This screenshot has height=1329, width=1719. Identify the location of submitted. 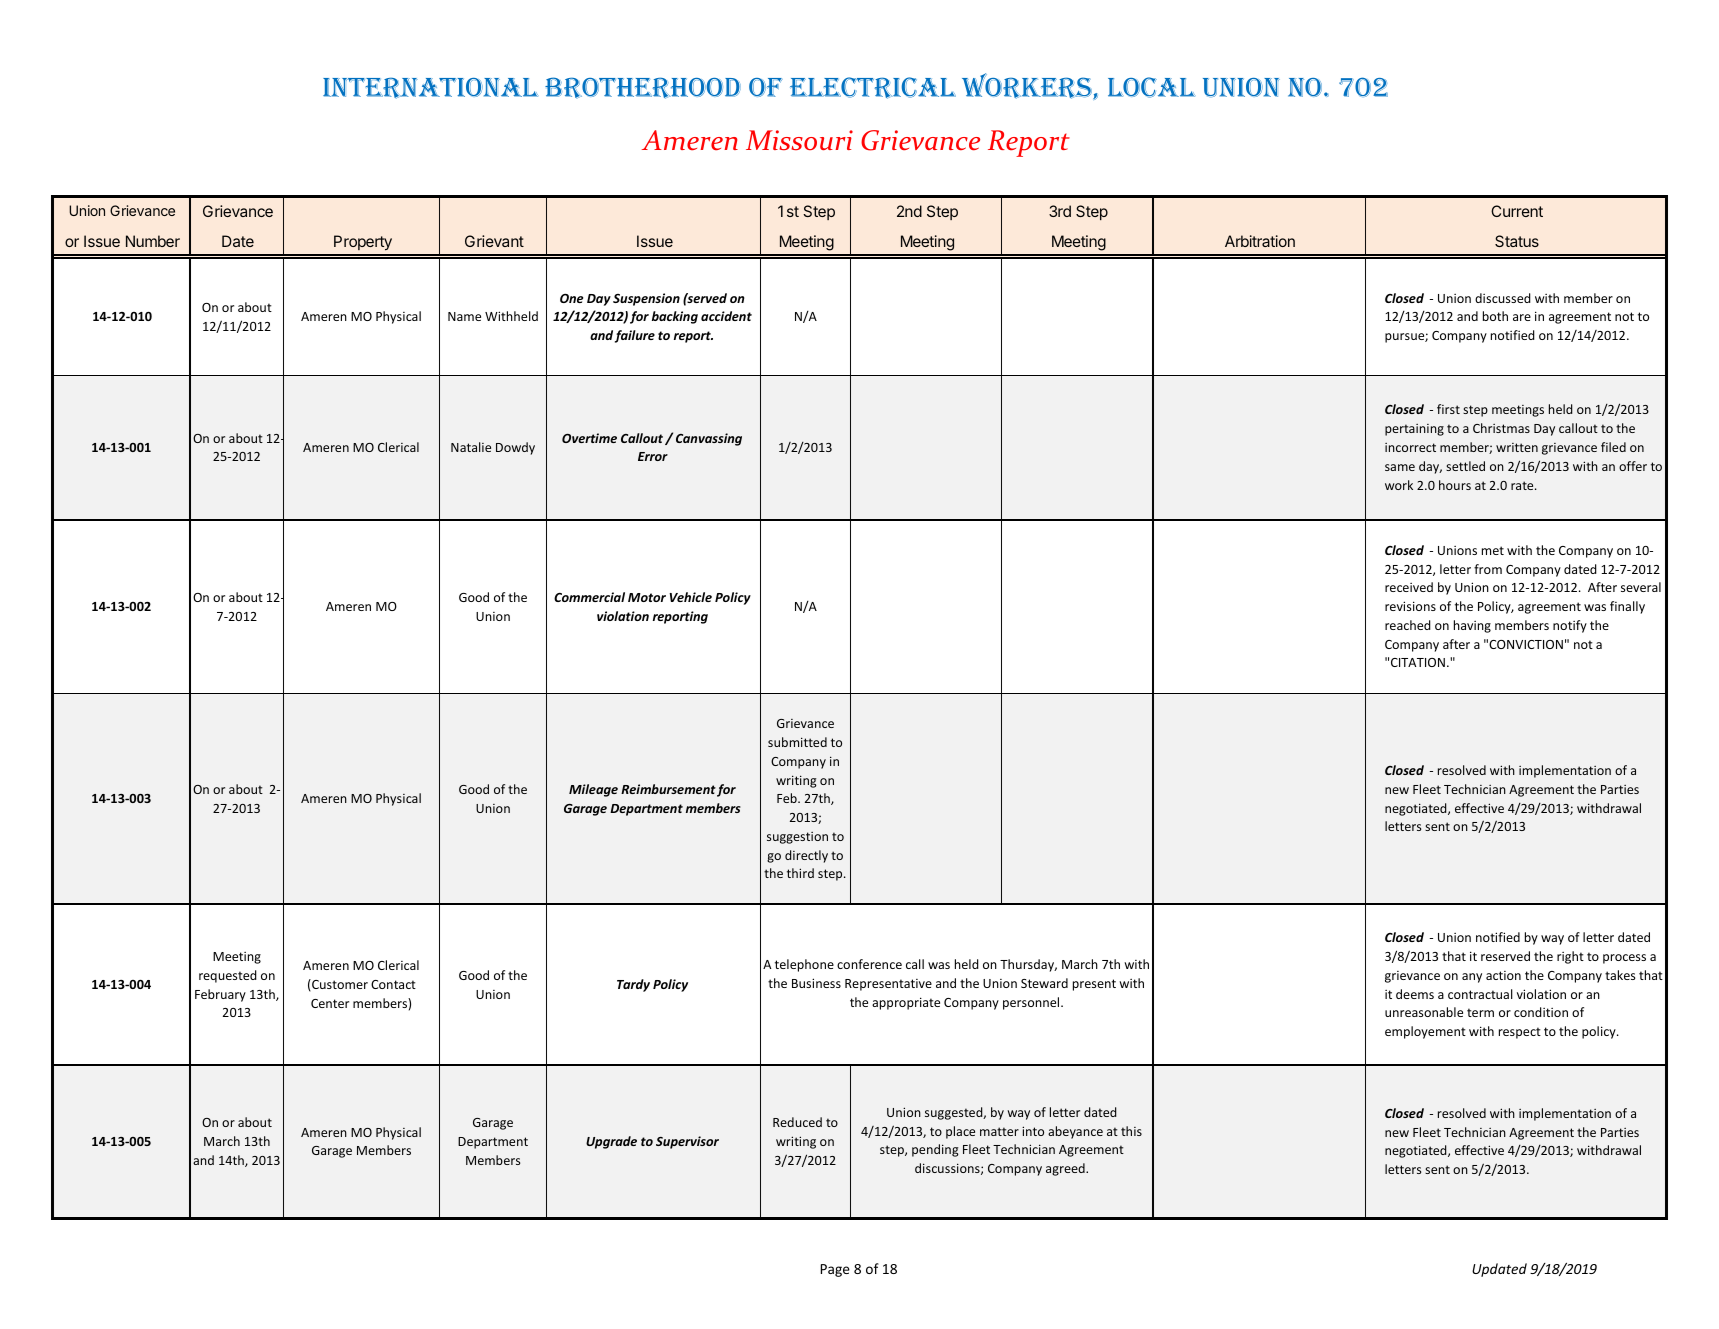
(797, 742).
